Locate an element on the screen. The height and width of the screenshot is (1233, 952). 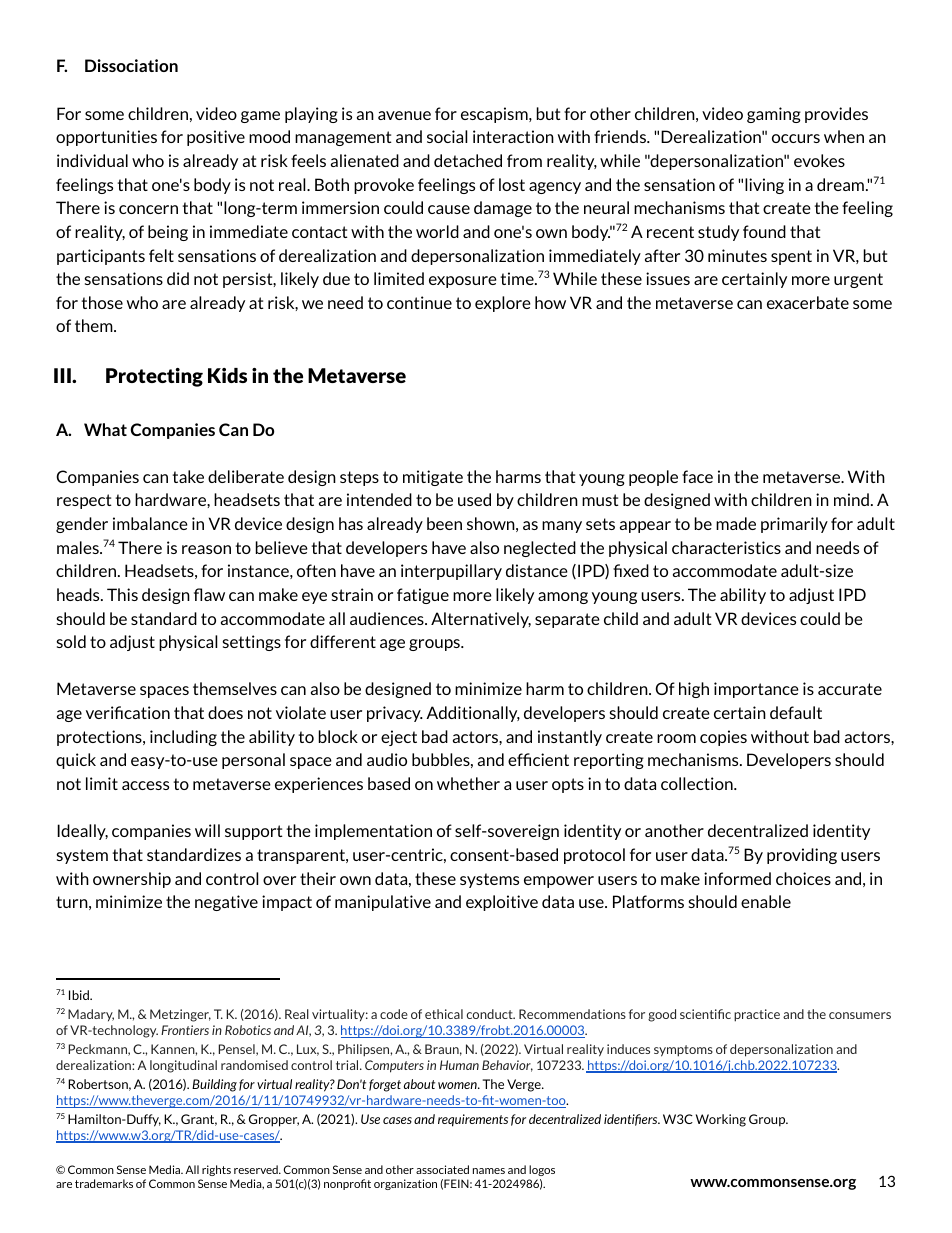
importance is located at coordinates (756, 690).
